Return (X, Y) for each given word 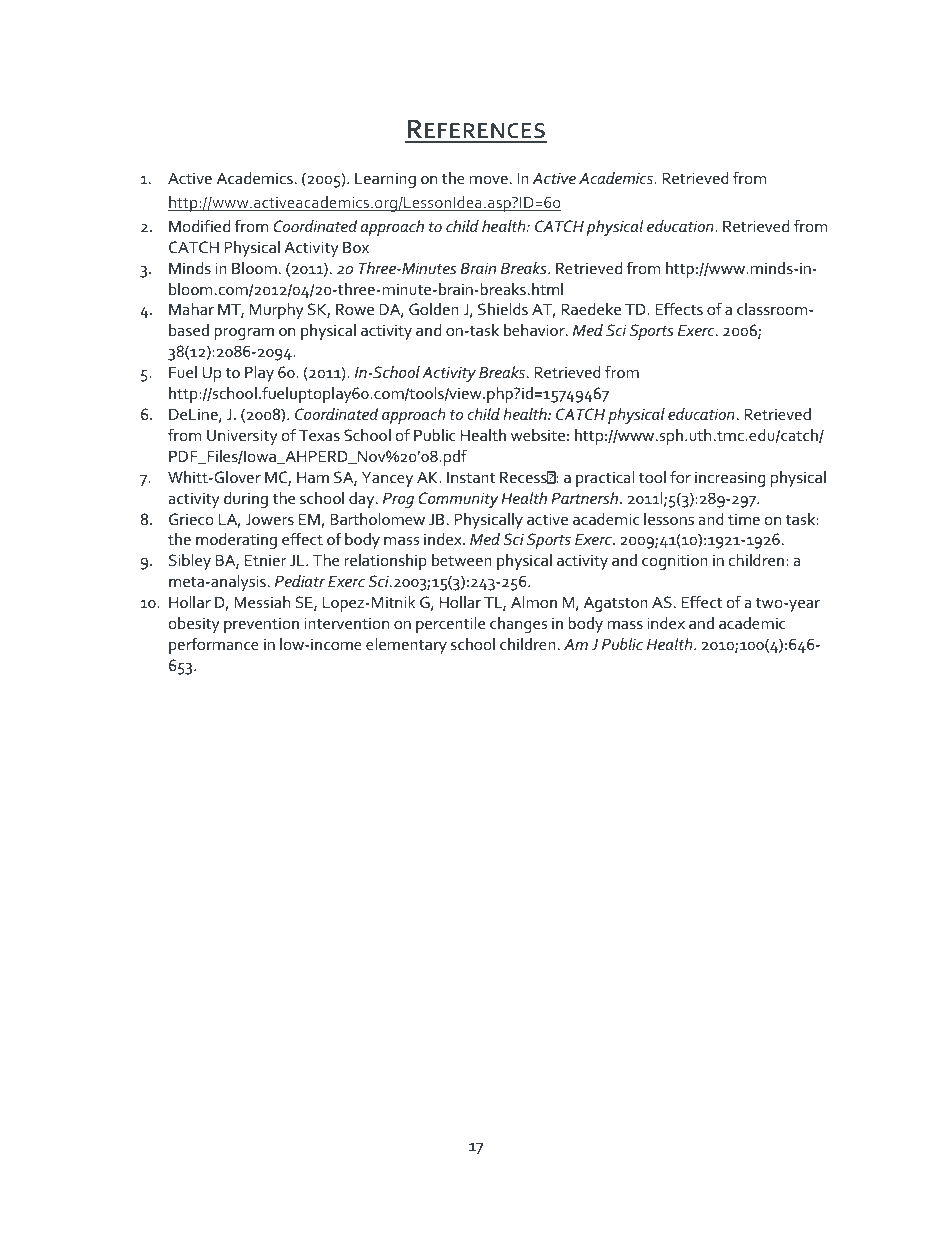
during (246, 500)
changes (518, 625)
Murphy (277, 311)
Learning (385, 180)
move (489, 180)
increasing (730, 479)
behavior (535, 330)
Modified (199, 225)
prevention (261, 625)
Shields (503, 309)
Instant (471, 477)
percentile (450, 625)
